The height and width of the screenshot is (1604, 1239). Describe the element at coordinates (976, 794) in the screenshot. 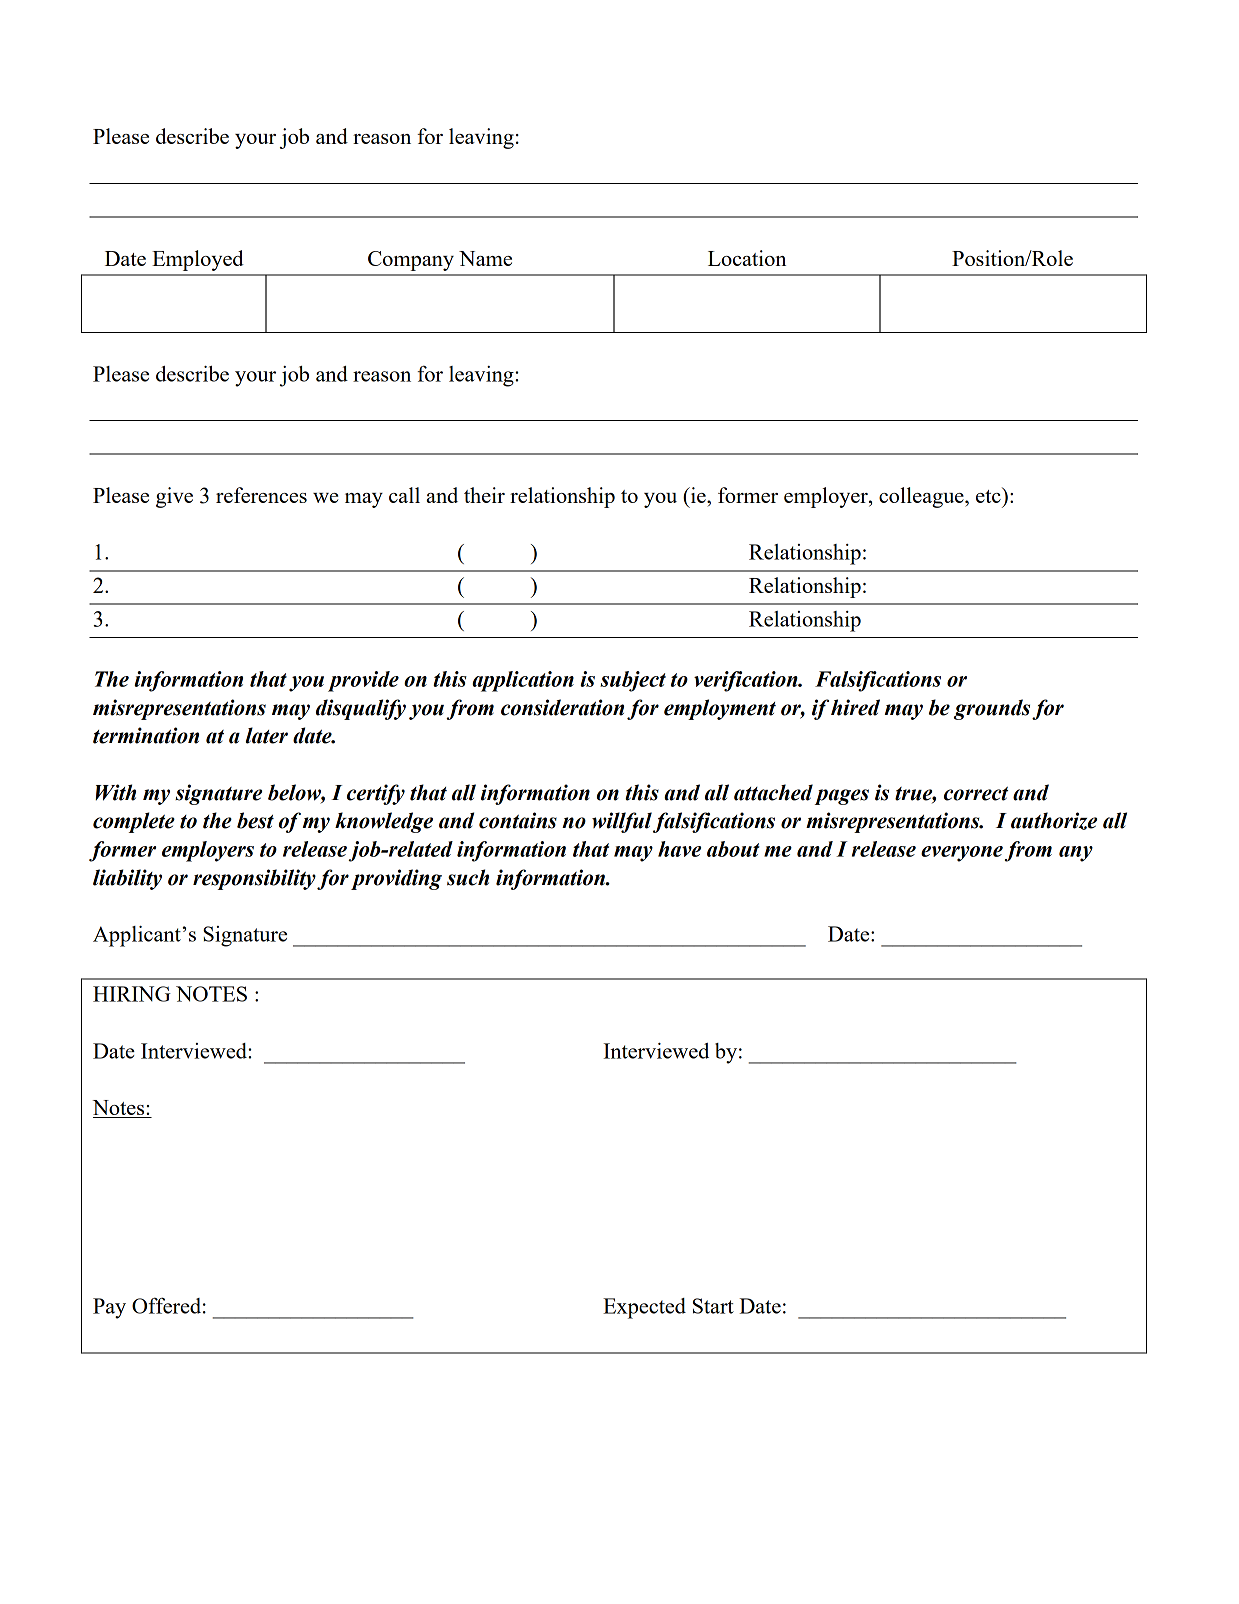

I see `correct` at that location.
